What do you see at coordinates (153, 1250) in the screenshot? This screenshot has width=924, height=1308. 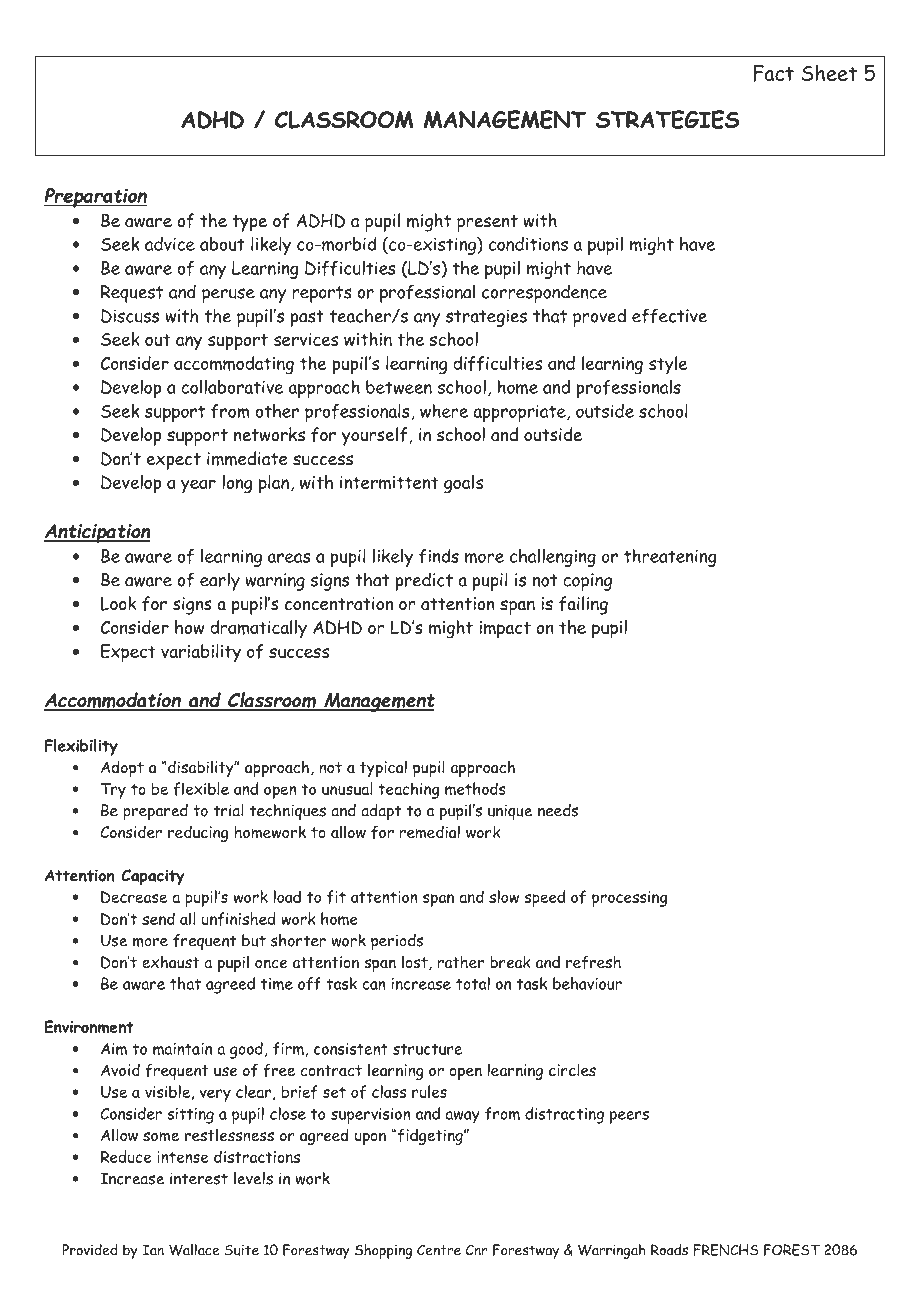 I see `Ian` at bounding box center [153, 1250].
